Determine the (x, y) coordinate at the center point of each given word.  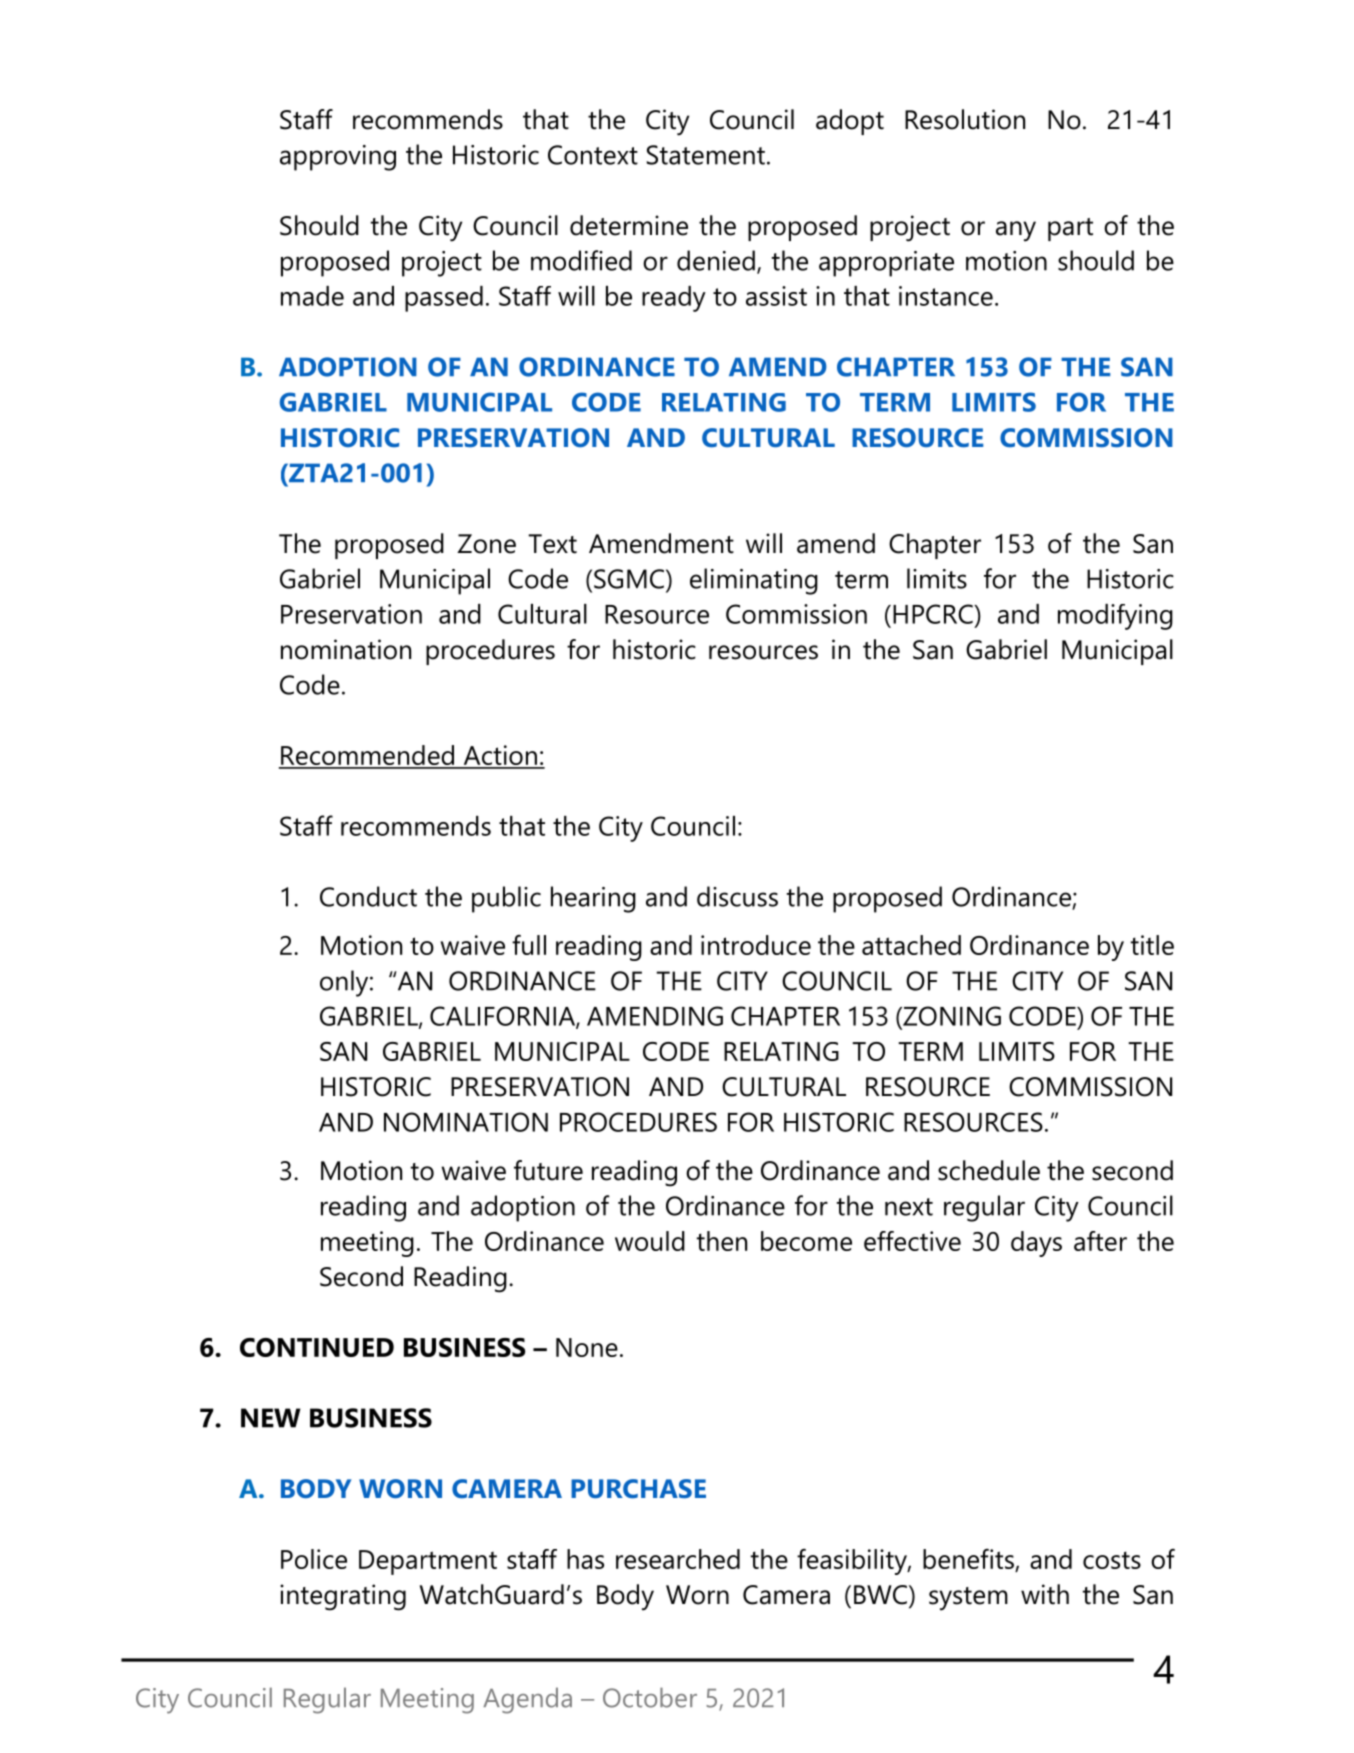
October (650, 1697)
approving (338, 158)
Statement (706, 155)
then (722, 1241)
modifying (1115, 617)
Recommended (368, 756)
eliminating (754, 581)
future (548, 1170)
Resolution (965, 119)
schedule (989, 1170)
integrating (343, 1597)
